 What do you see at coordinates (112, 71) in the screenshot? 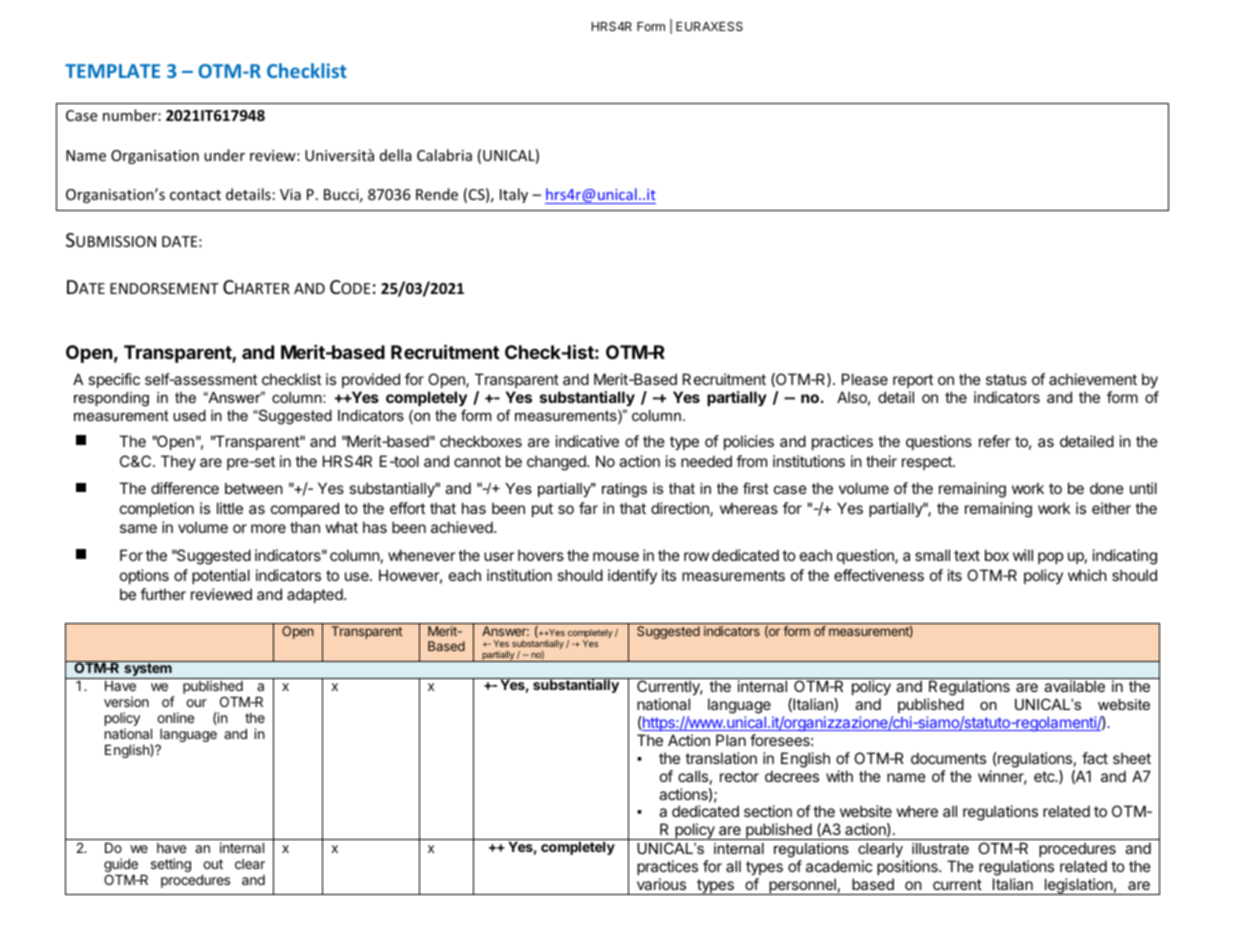
I see `TEMPLATE` at bounding box center [112, 71].
